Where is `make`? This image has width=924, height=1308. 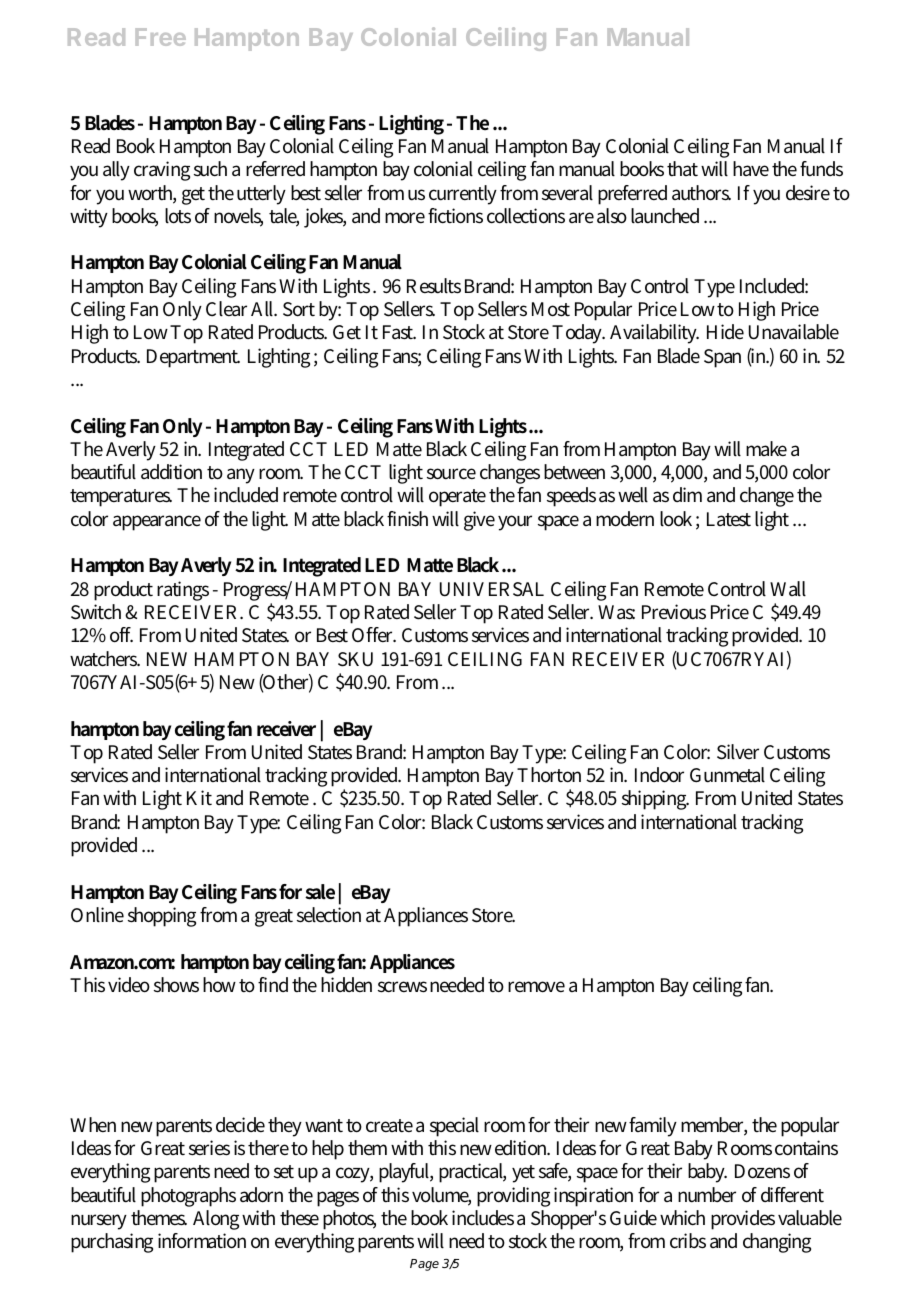 make is located at coordinates (766, 448).
